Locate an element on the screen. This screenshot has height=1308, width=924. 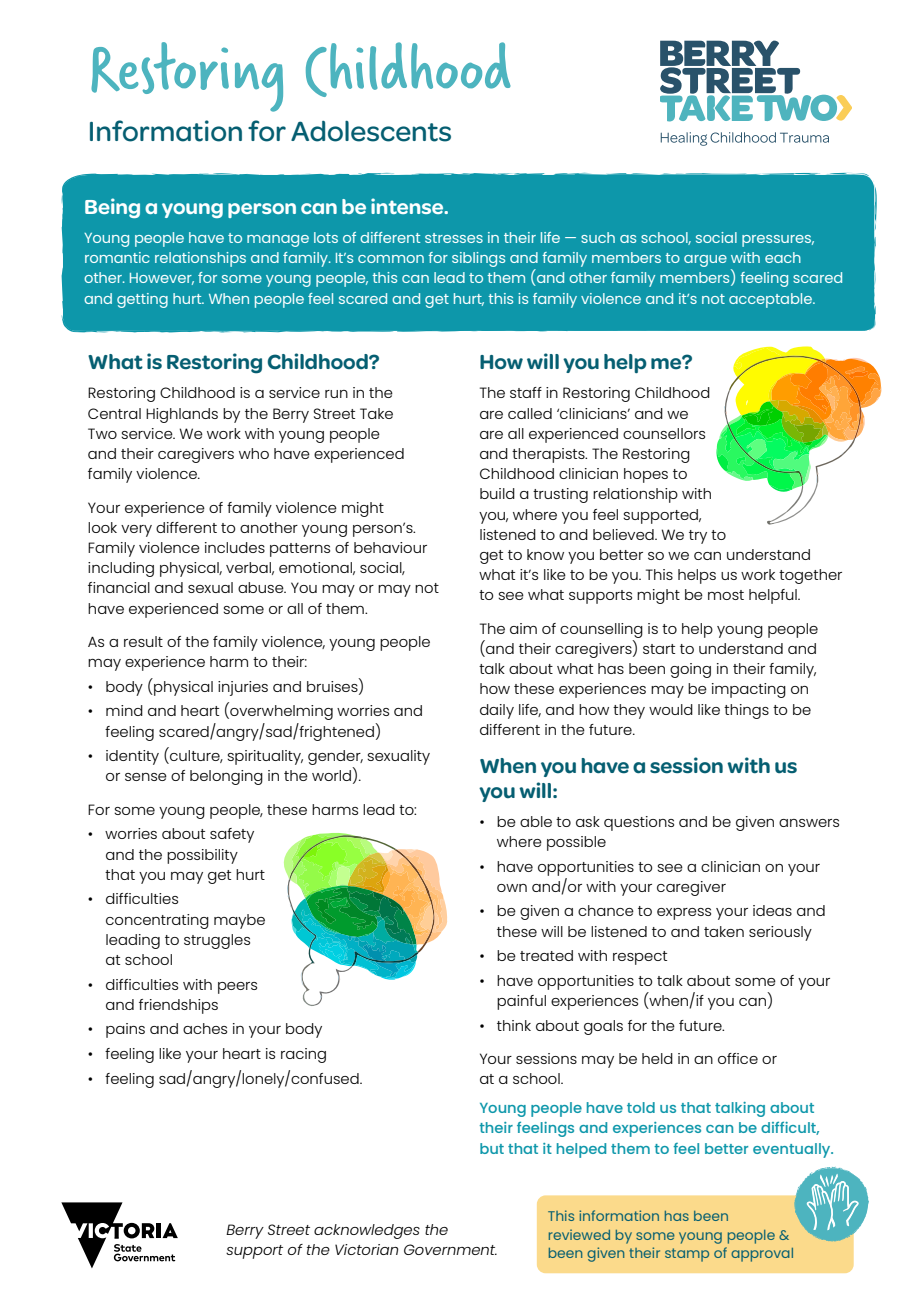
impacting is located at coordinates (749, 690).
